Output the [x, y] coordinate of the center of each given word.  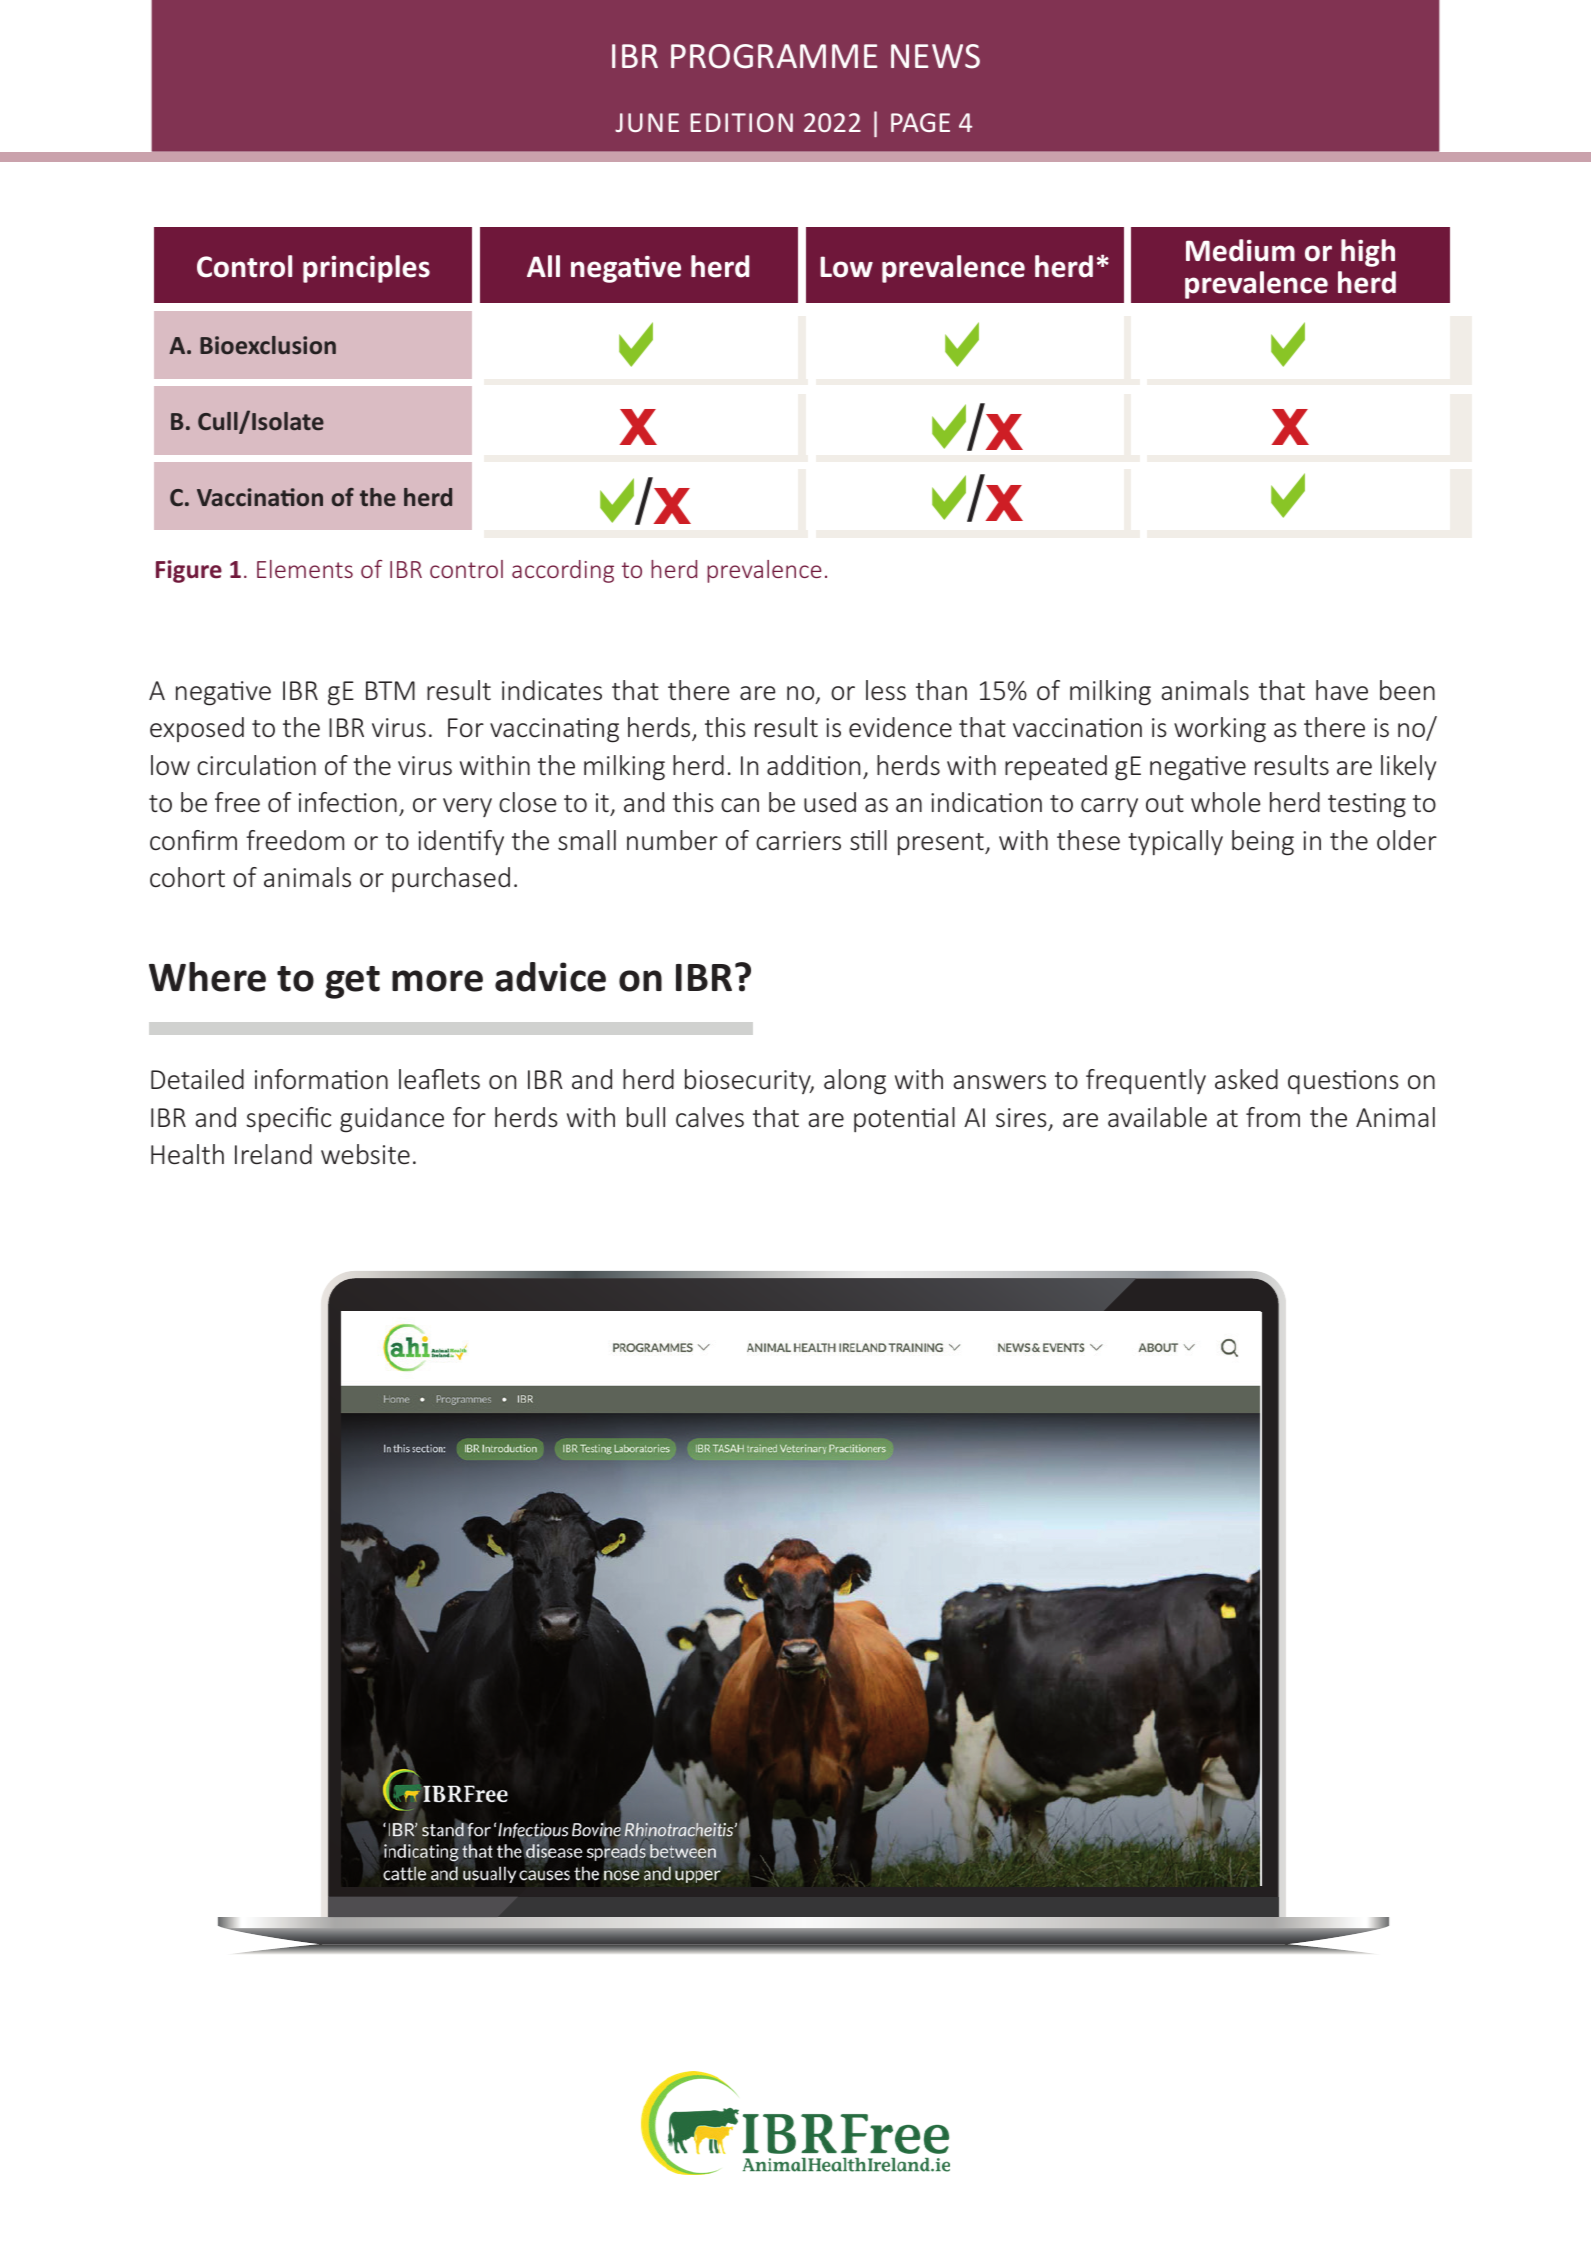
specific [288, 1119]
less [886, 690]
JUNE [647, 122]
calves [710, 1117]
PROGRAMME [774, 56]
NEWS [935, 56]
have [1342, 690]
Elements [305, 569]
